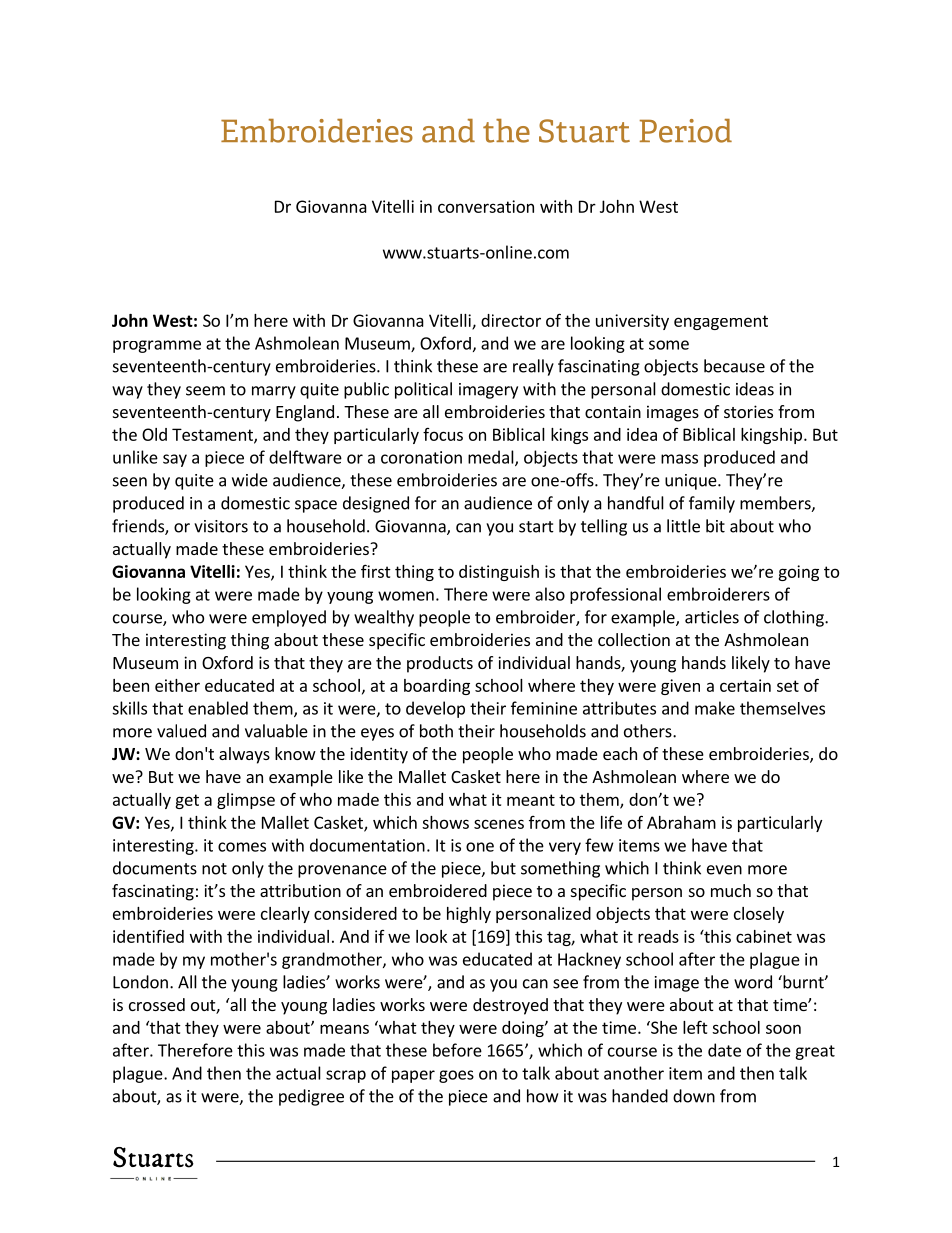 This image has height=1233, width=952. Describe the element at coordinates (157, 1004) in the image. I see `crossed` at that location.
